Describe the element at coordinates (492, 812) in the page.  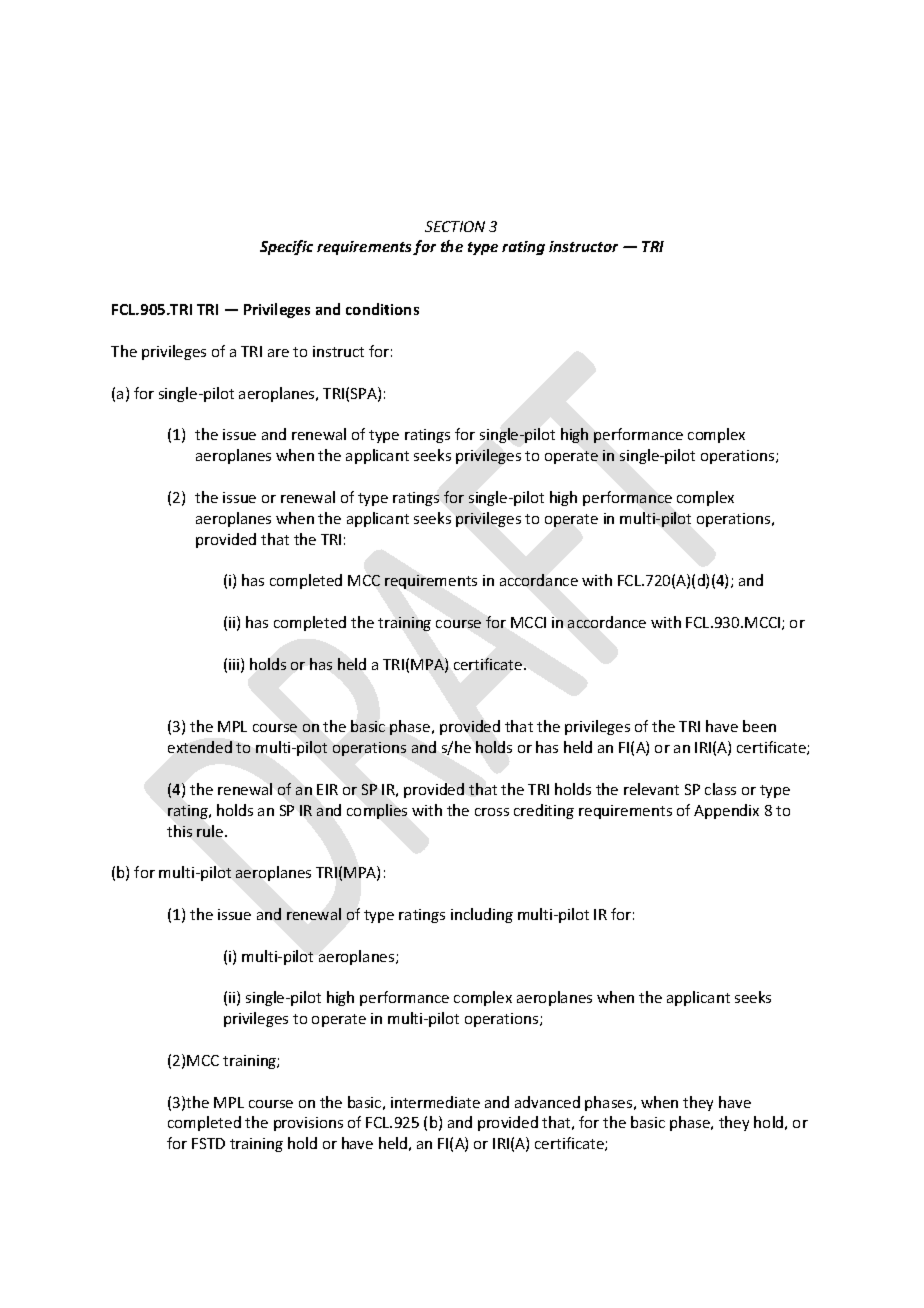
I see `cross` at that location.
